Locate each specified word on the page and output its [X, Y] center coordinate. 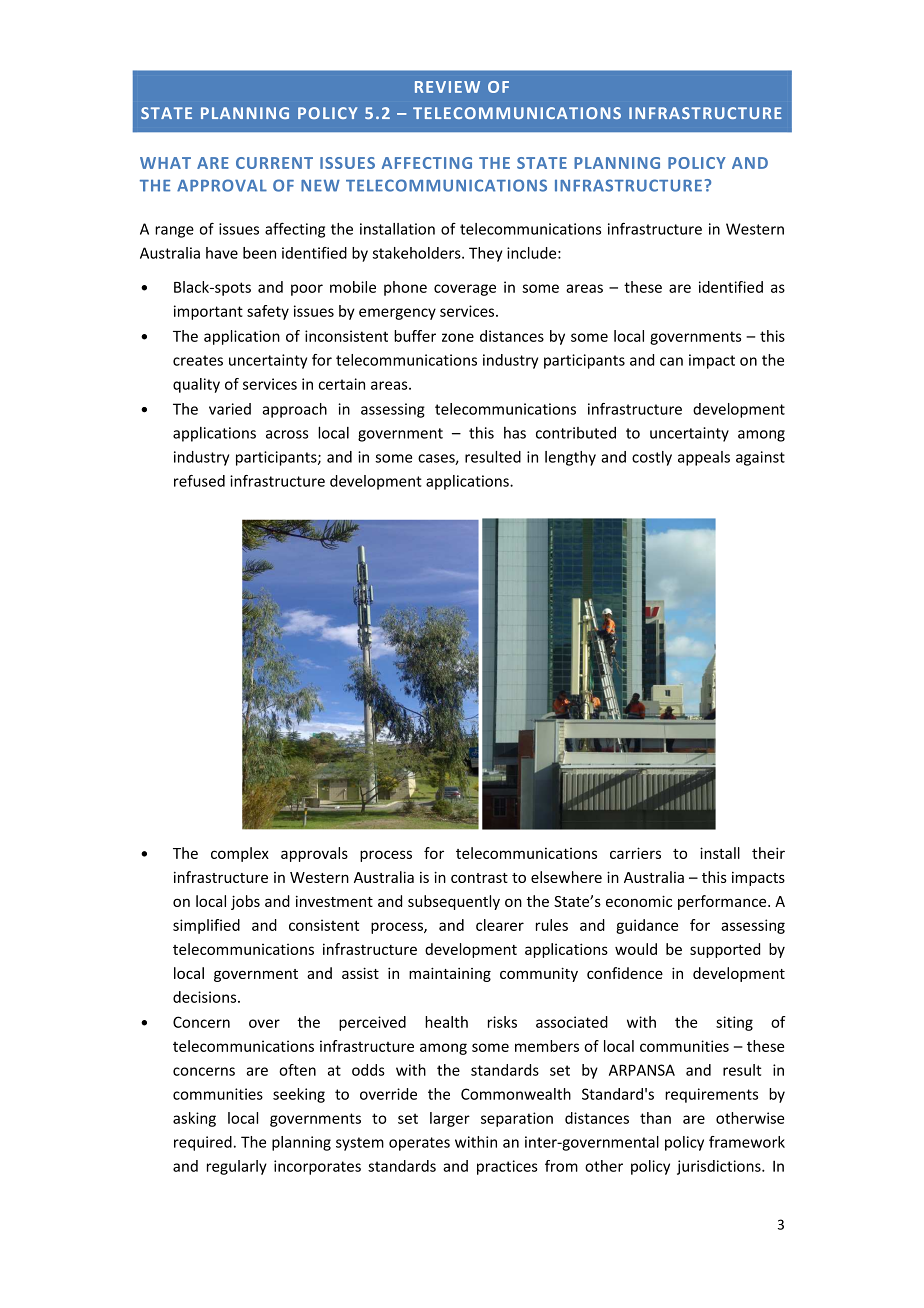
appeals [704, 458]
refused [199, 481]
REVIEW [447, 87]
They [486, 254]
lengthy [570, 458]
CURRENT [274, 163]
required [203, 1143]
